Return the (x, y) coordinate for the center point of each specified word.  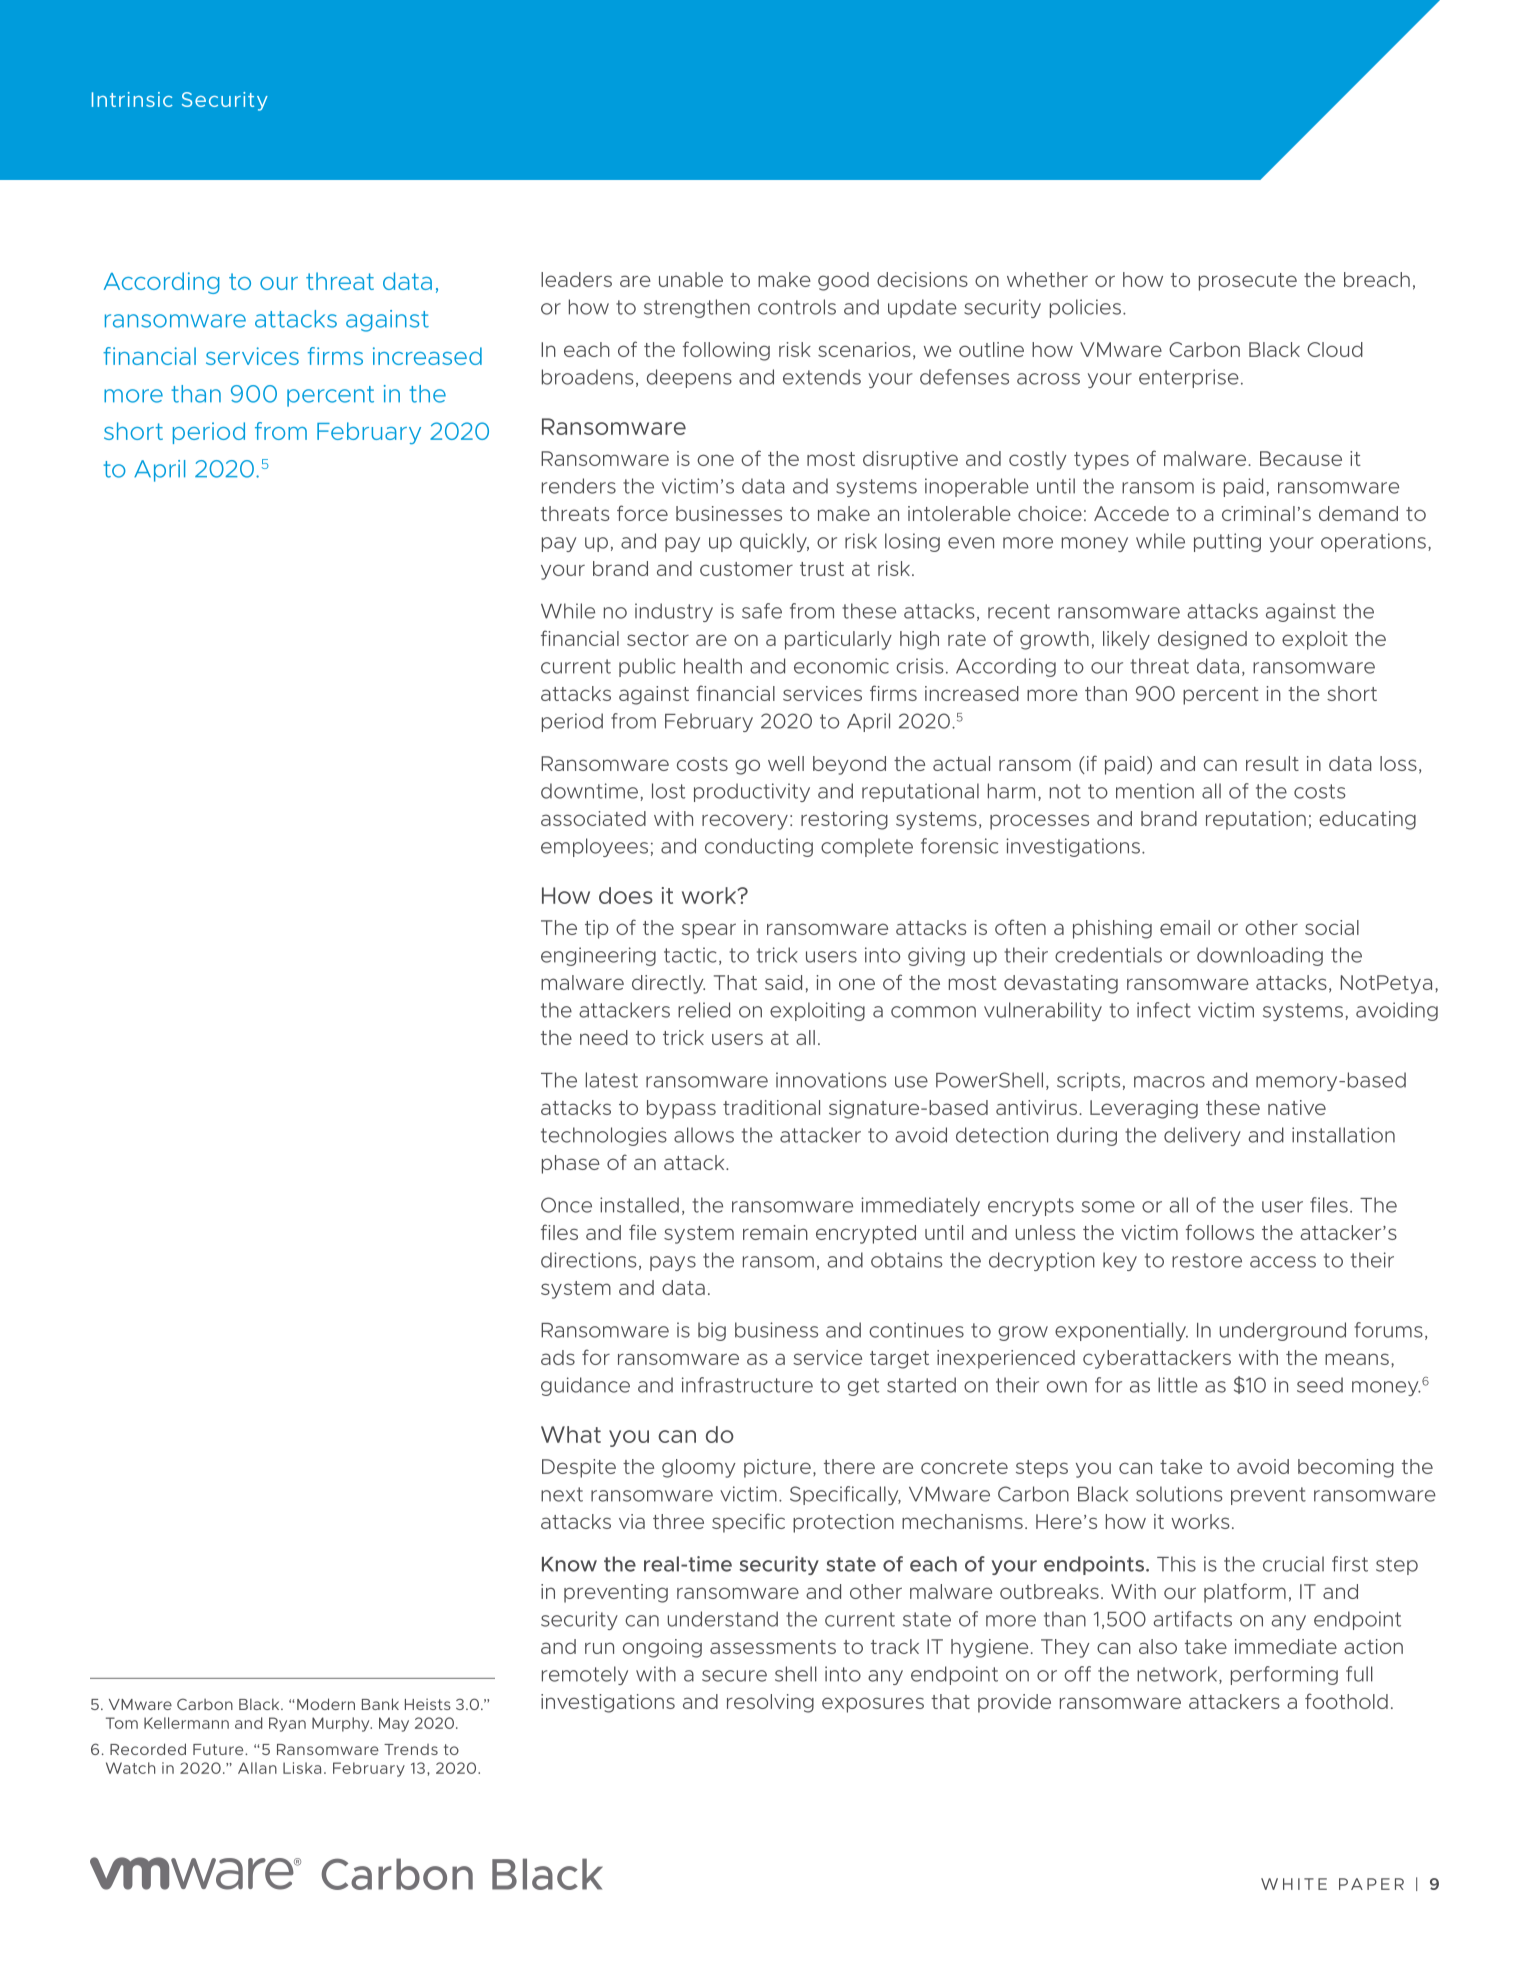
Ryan (287, 1724)
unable (691, 279)
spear (709, 931)
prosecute (1248, 282)
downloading (1260, 956)
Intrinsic (132, 99)
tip (597, 929)
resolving (770, 1703)
